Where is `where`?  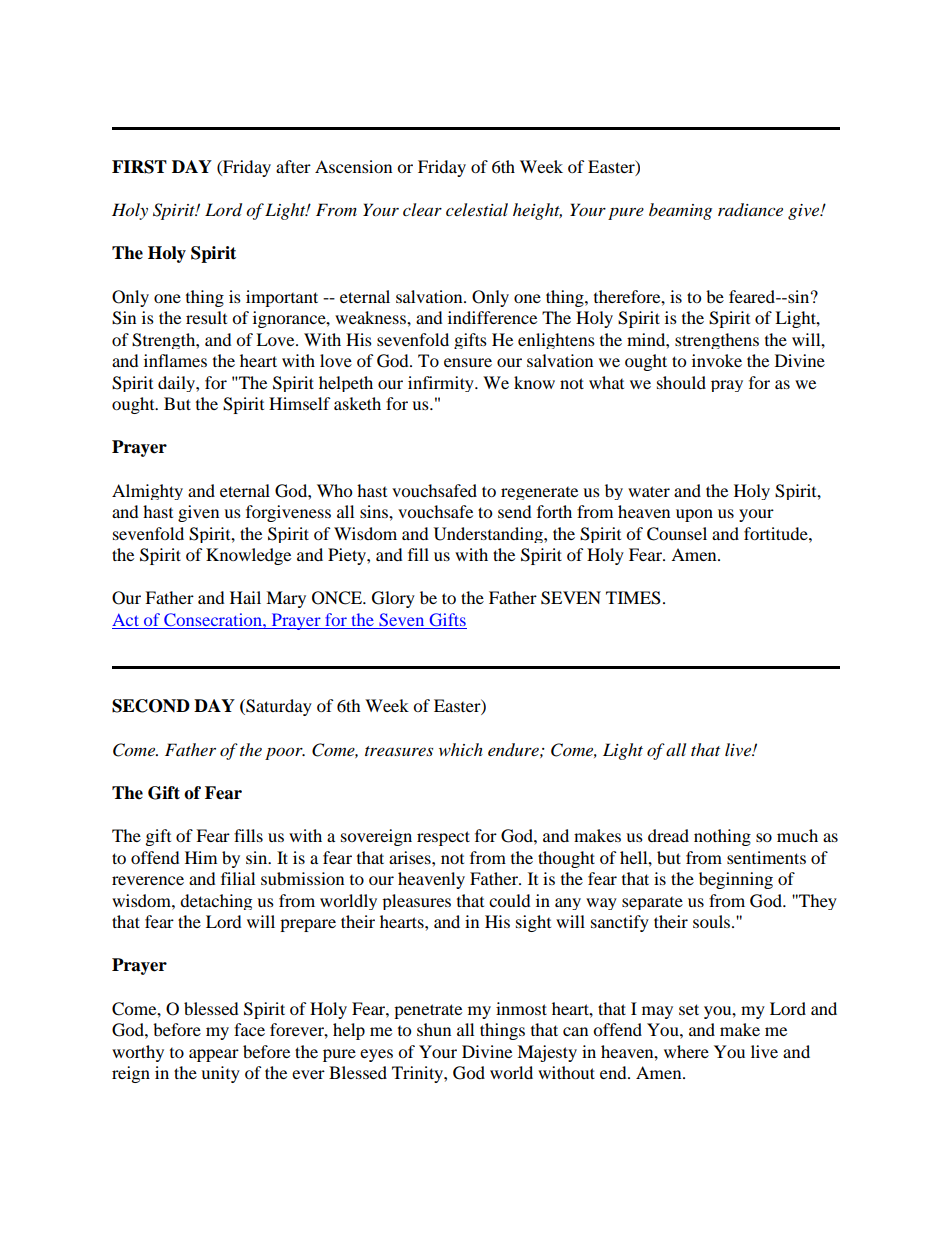 where is located at coordinates (686, 1051).
